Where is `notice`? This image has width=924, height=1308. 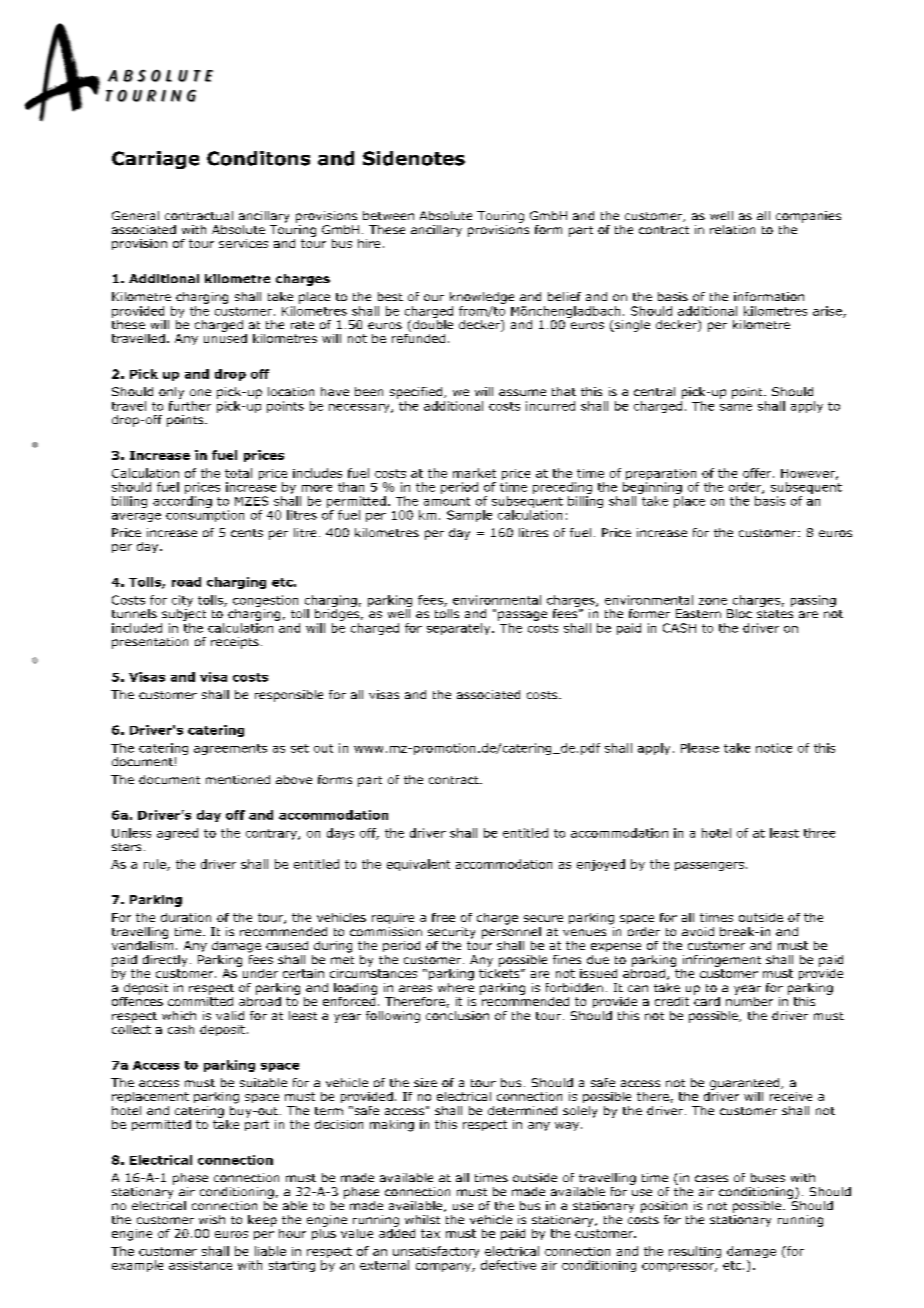
notice is located at coordinates (774, 748).
